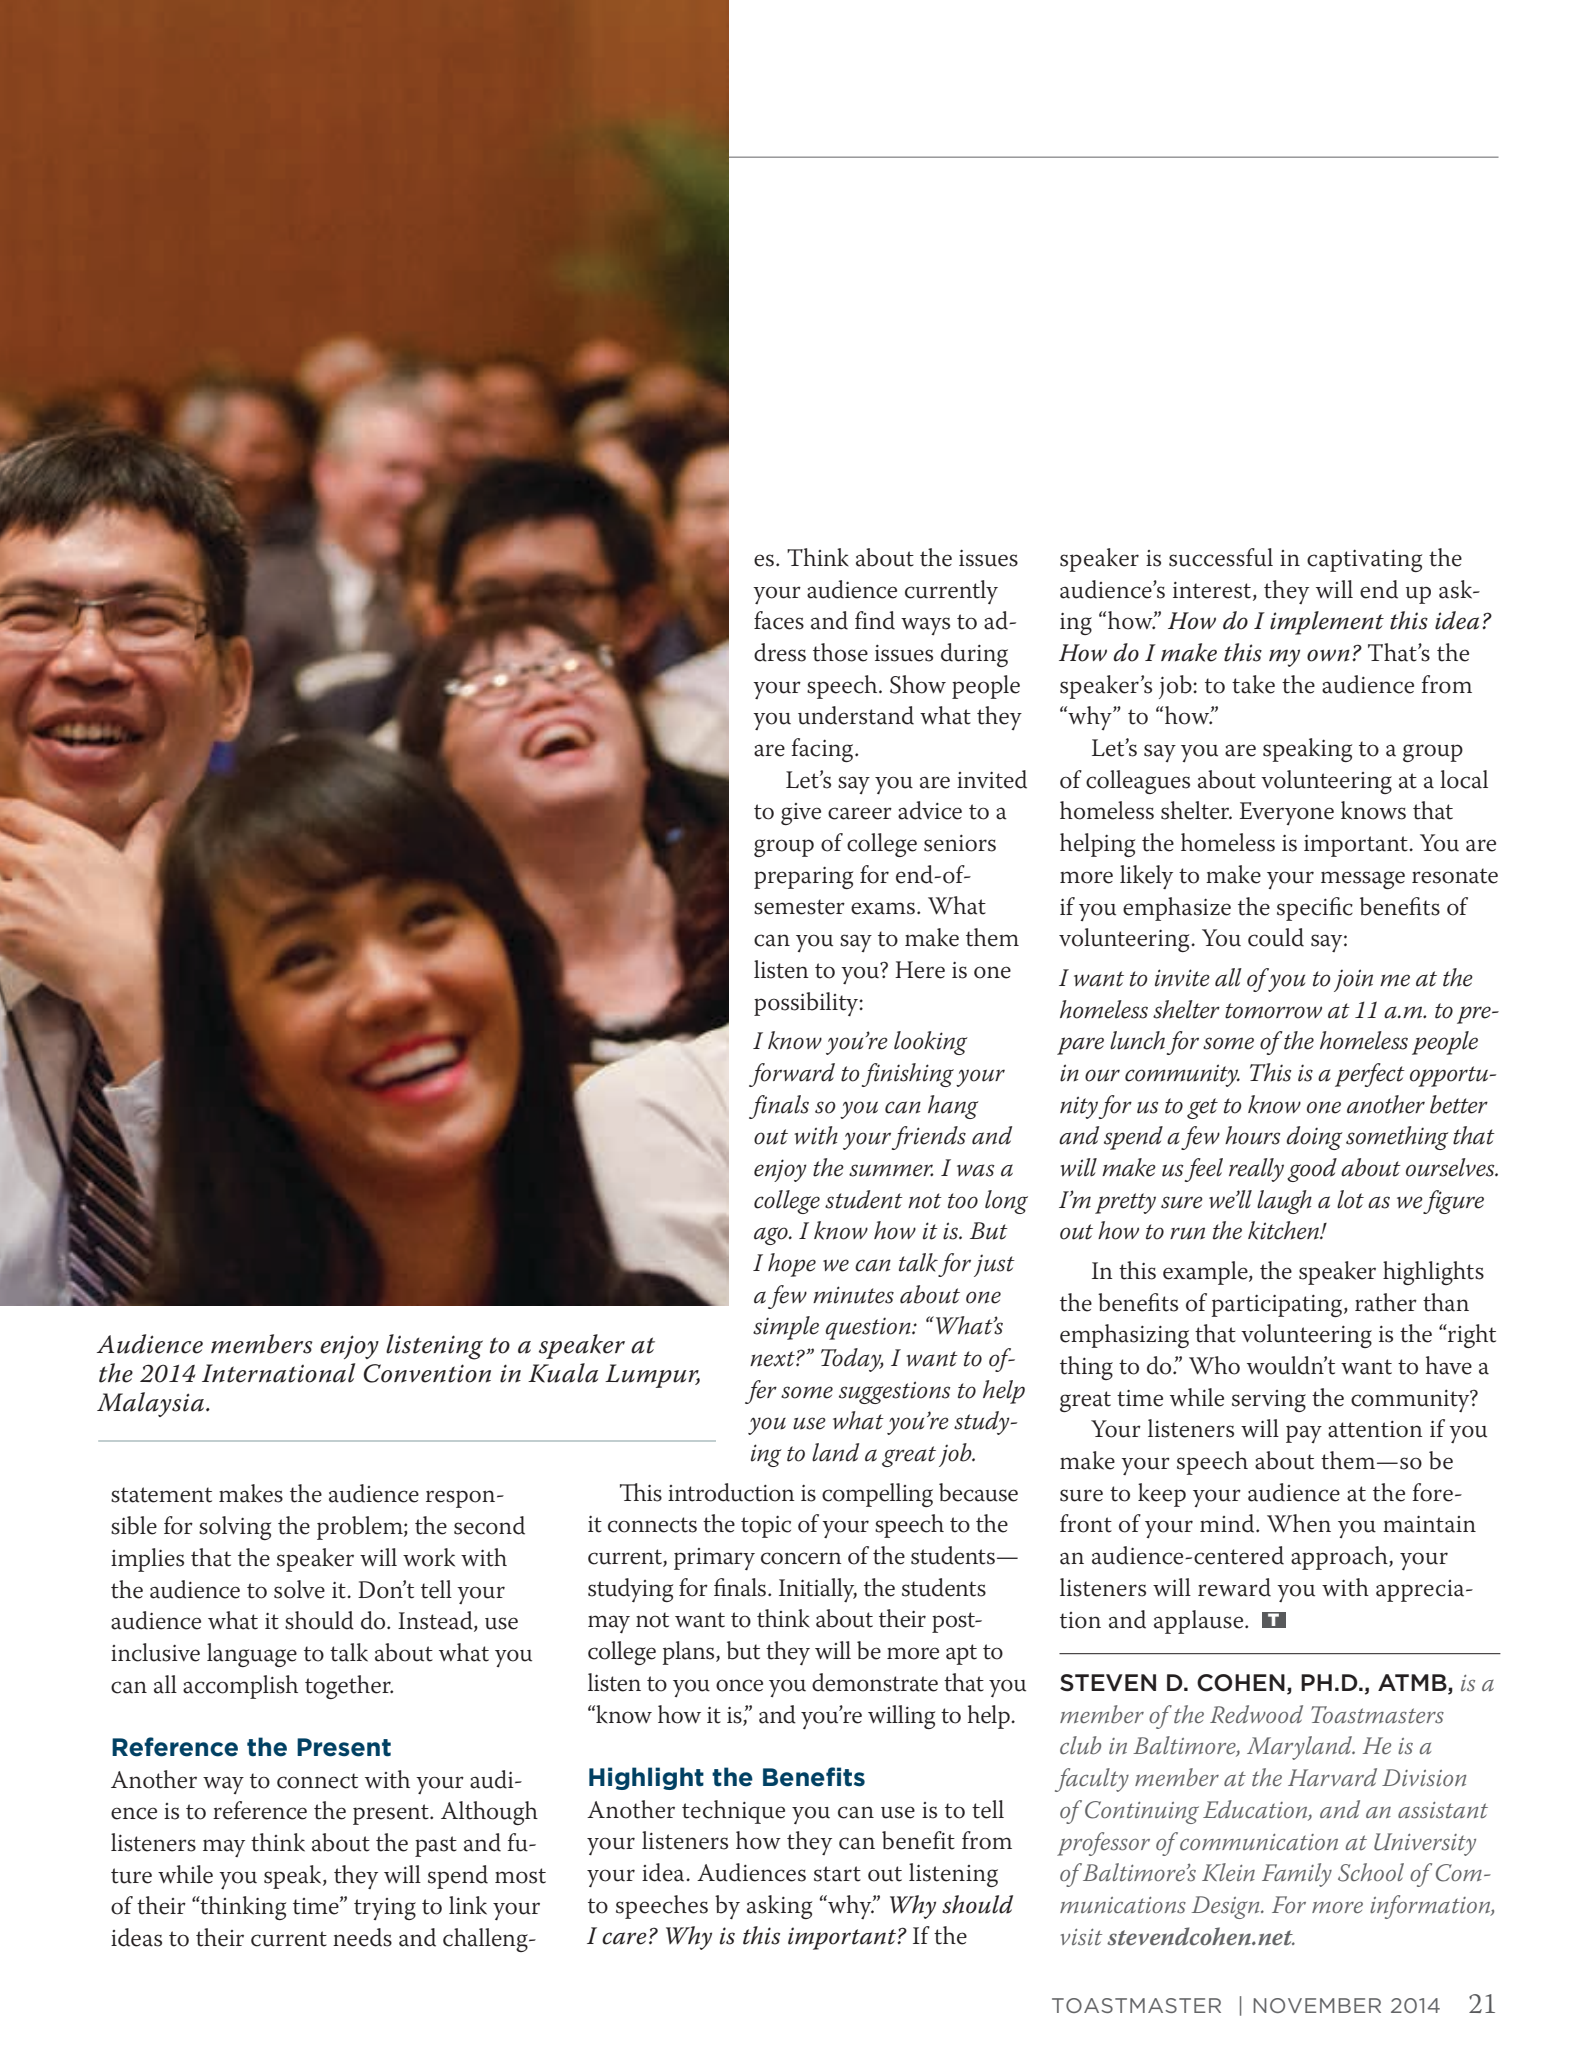 This document has height=2068, width=1592. Describe the element at coordinates (1278, 1305) in the document. I see `participating` at that location.
